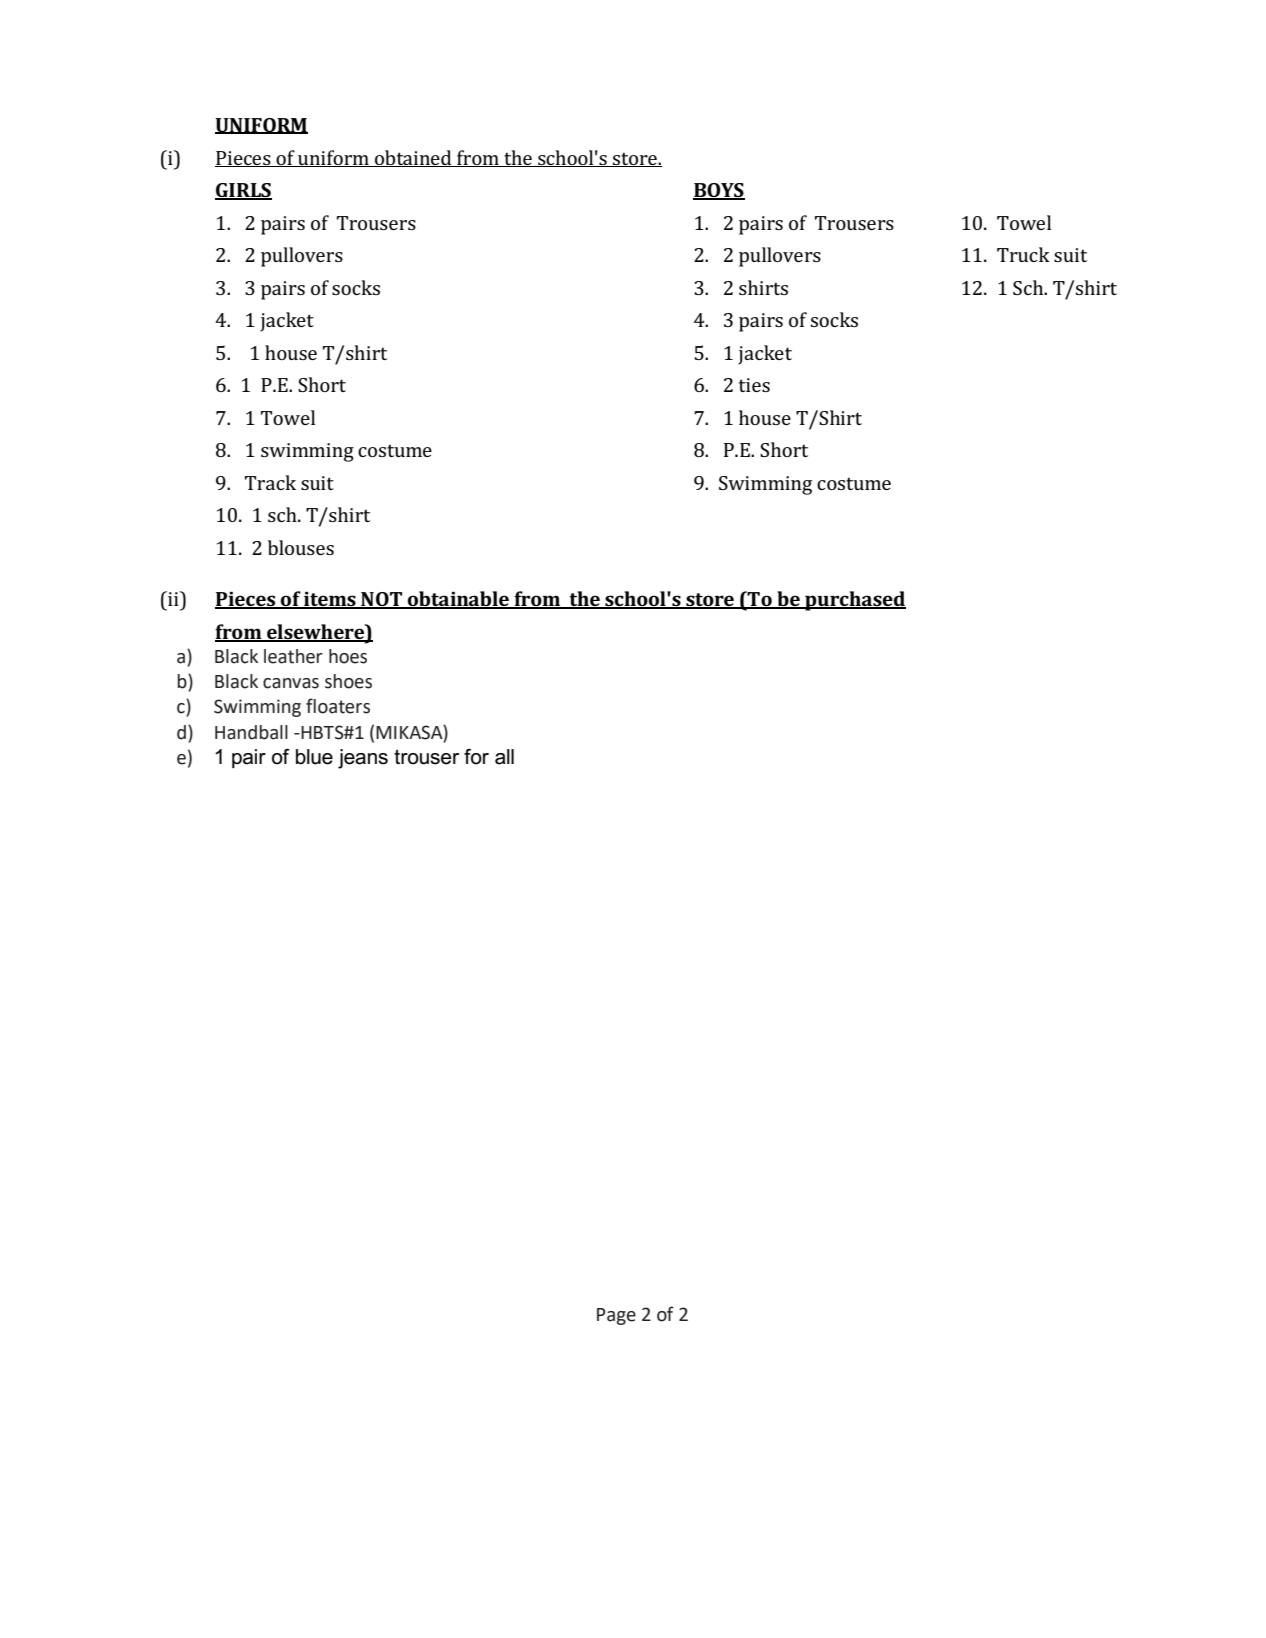 Image resolution: width=1266 pixels, height=1638 pixels. What do you see at coordinates (301, 547) in the document?
I see `blouses` at bounding box center [301, 547].
